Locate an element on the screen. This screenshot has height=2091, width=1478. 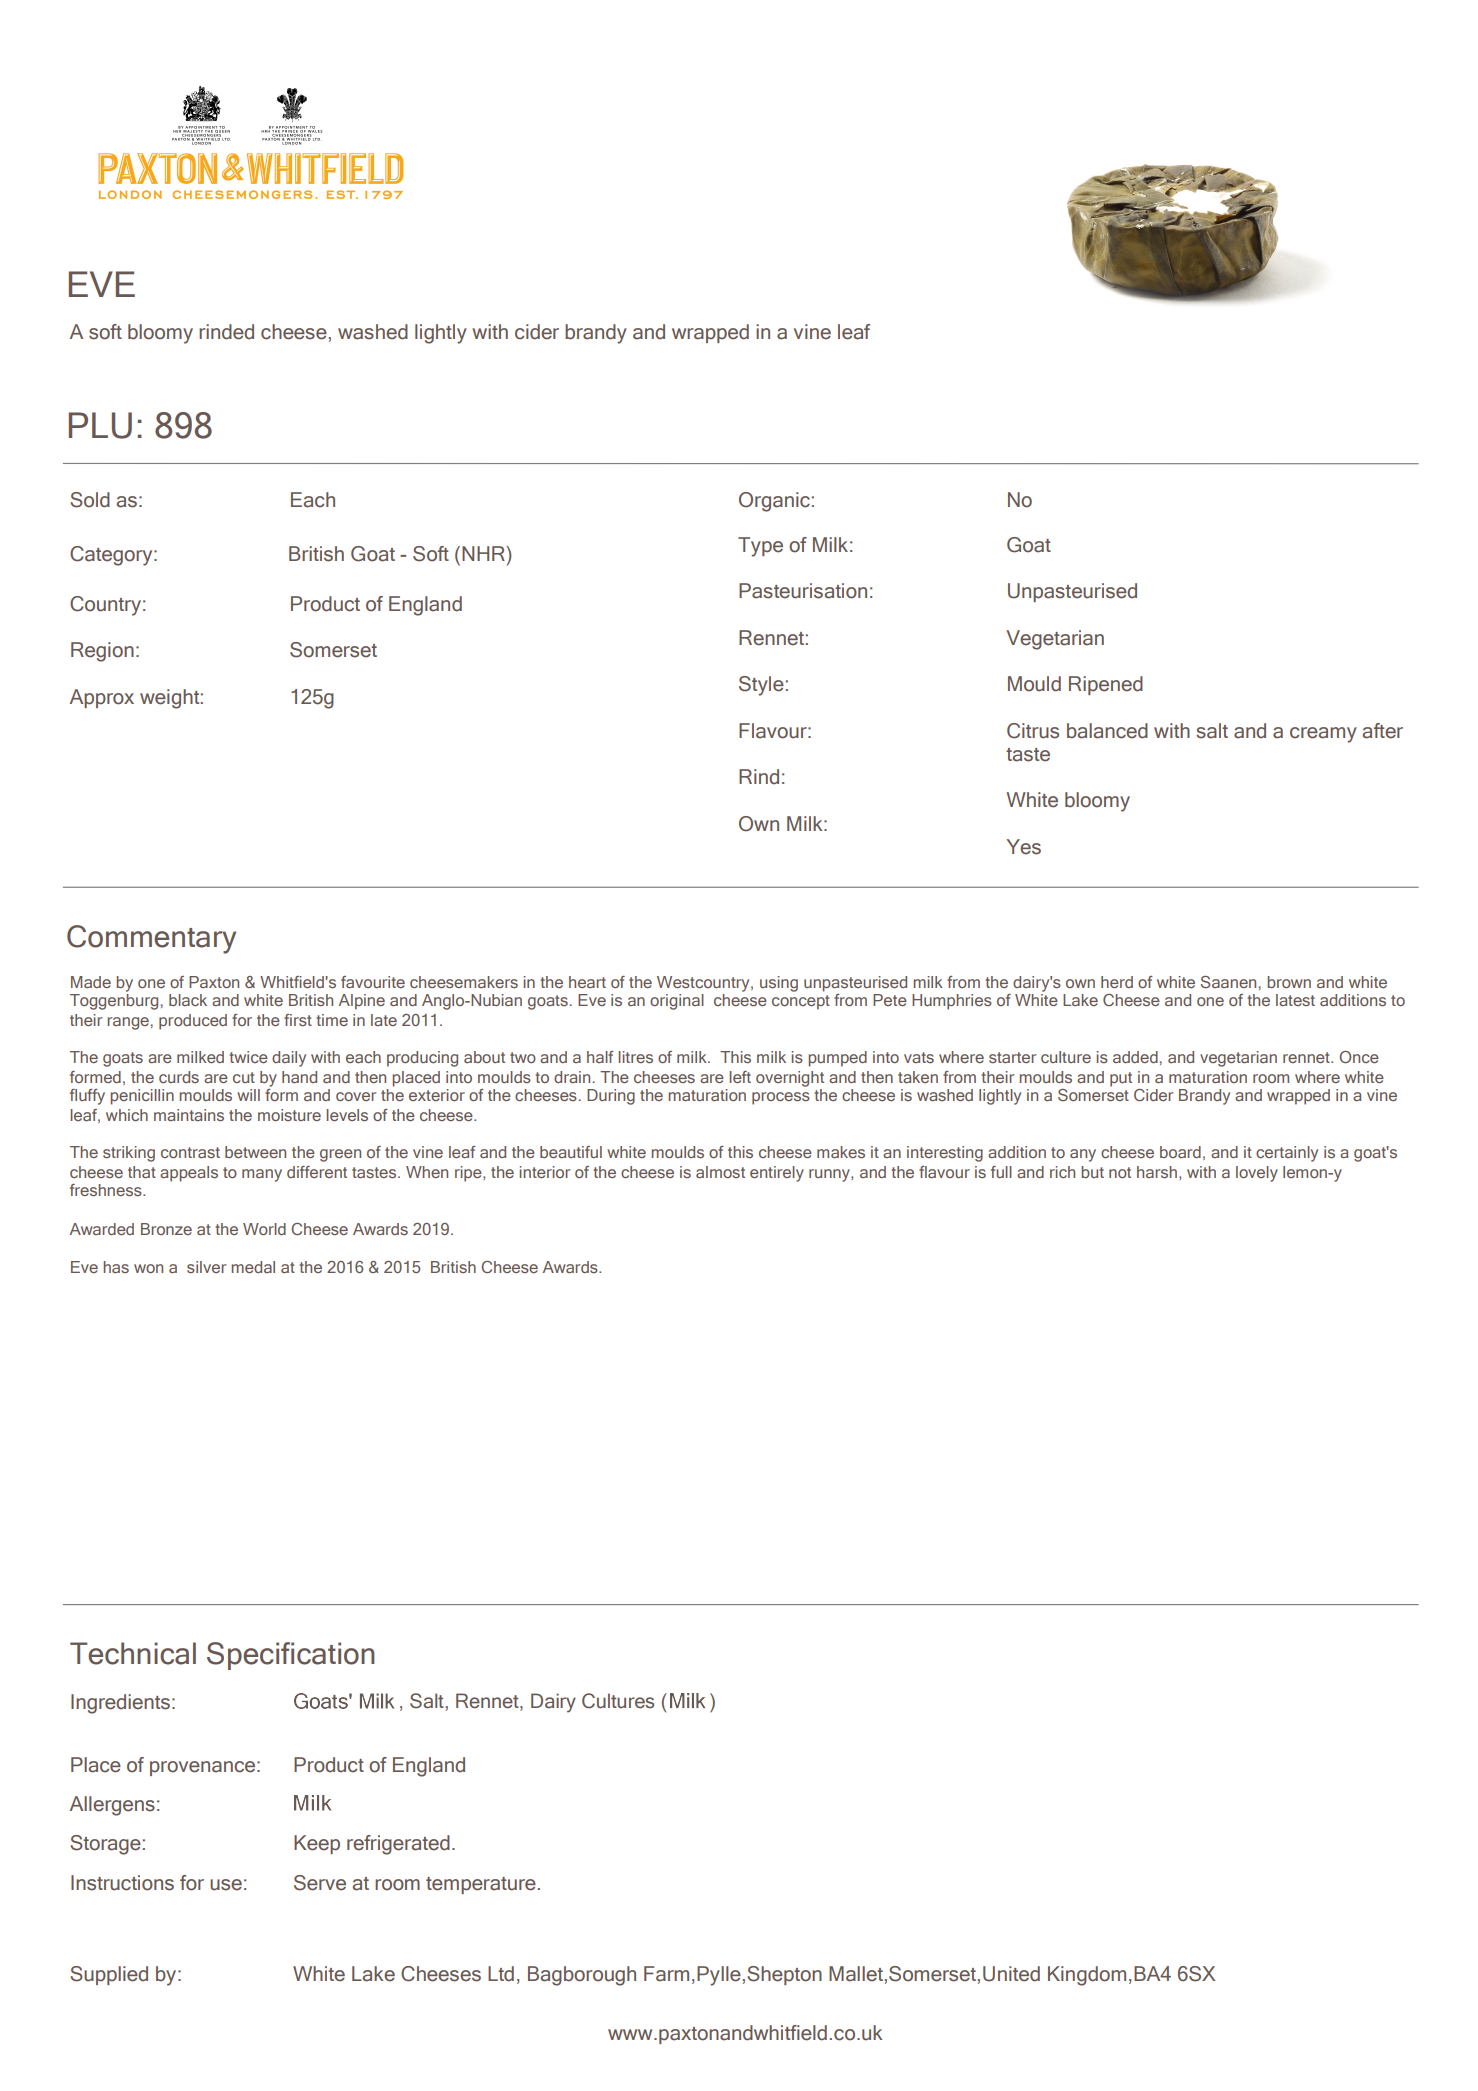
lovely is located at coordinates (1257, 1174).
